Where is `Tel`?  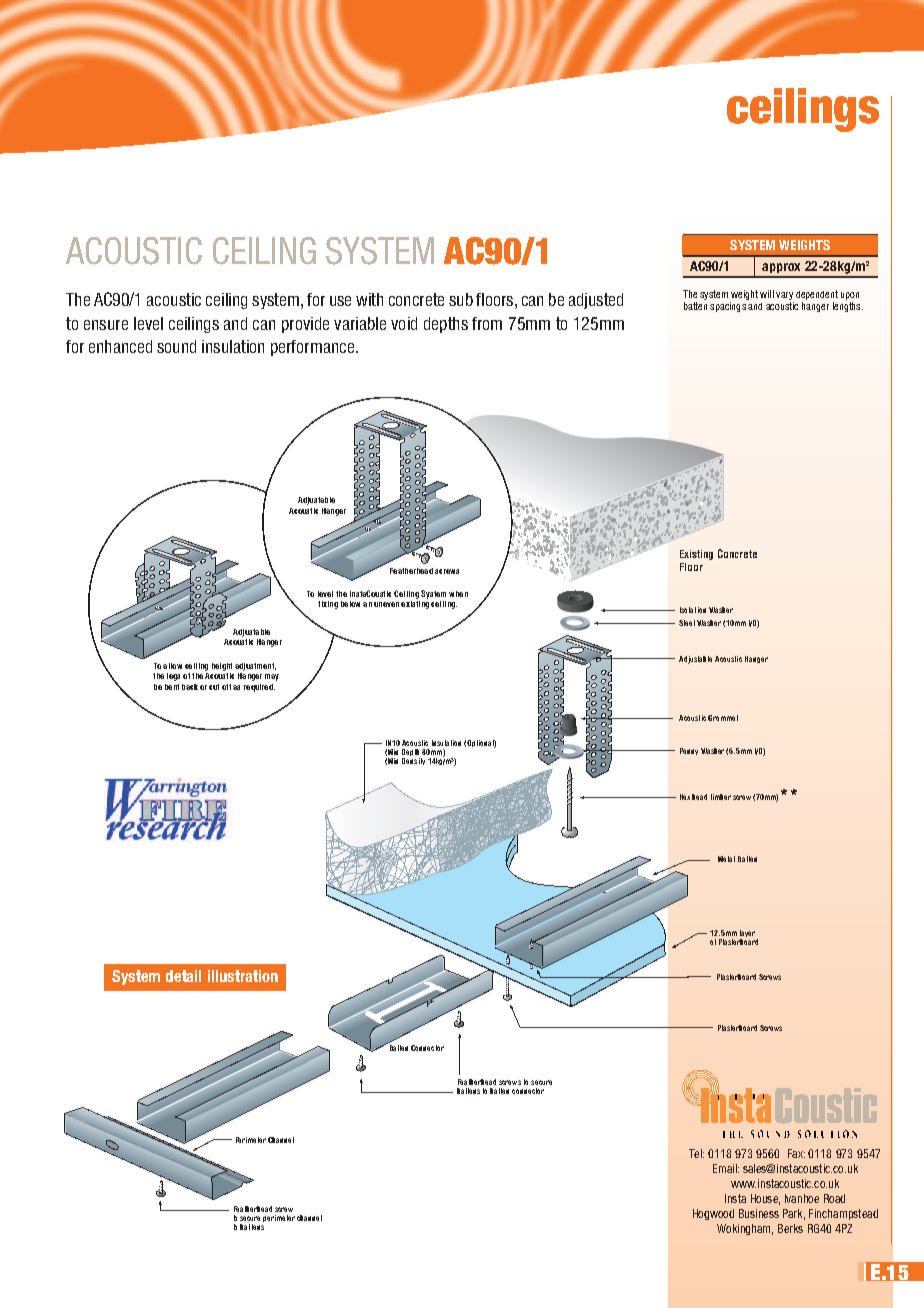
Tel is located at coordinates (696, 1153).
